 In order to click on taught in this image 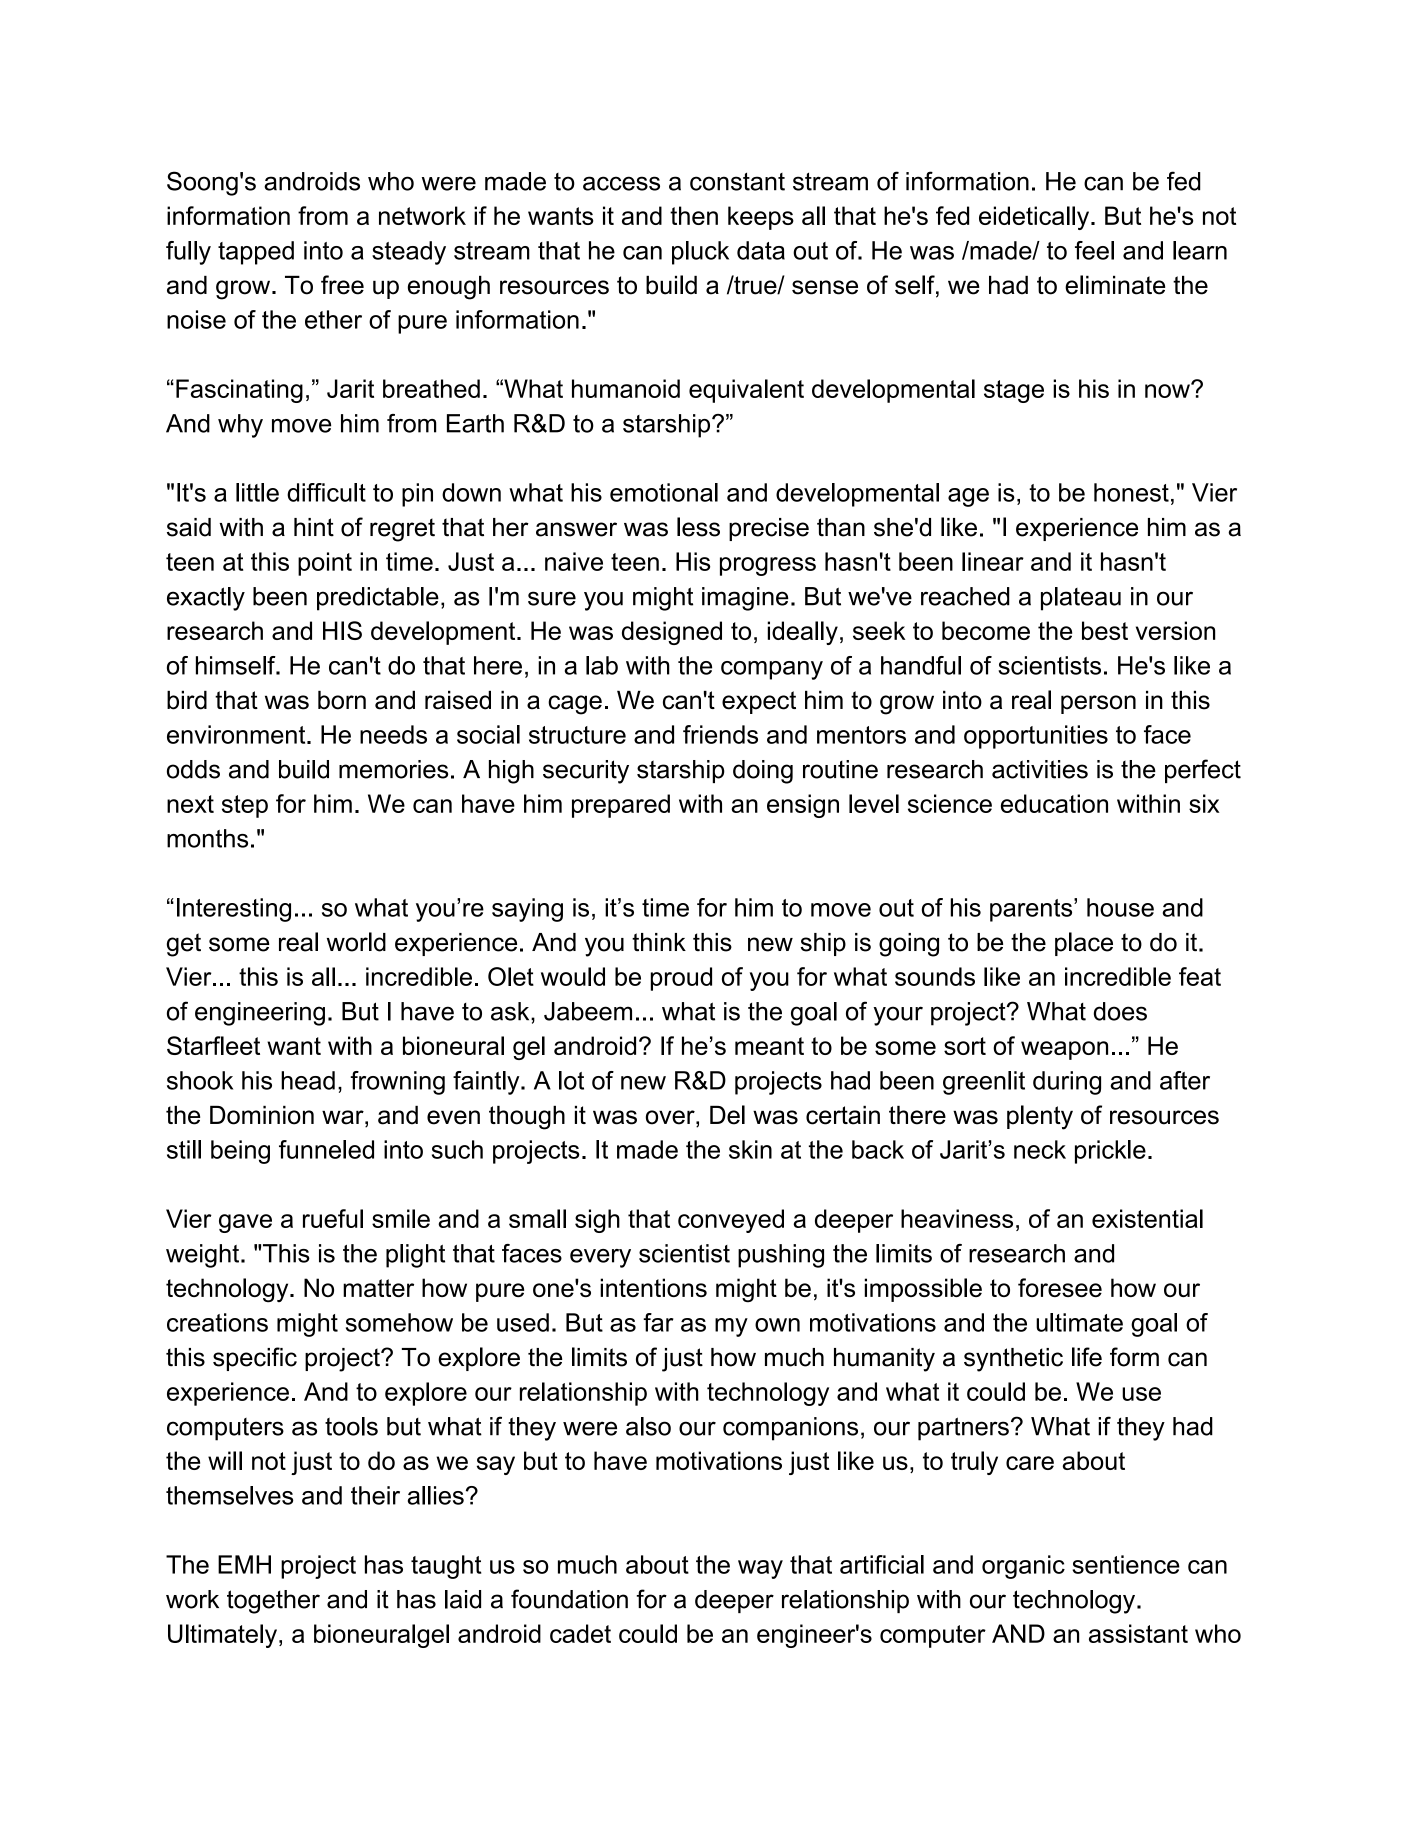, I will do `click(446, 1567)`.
